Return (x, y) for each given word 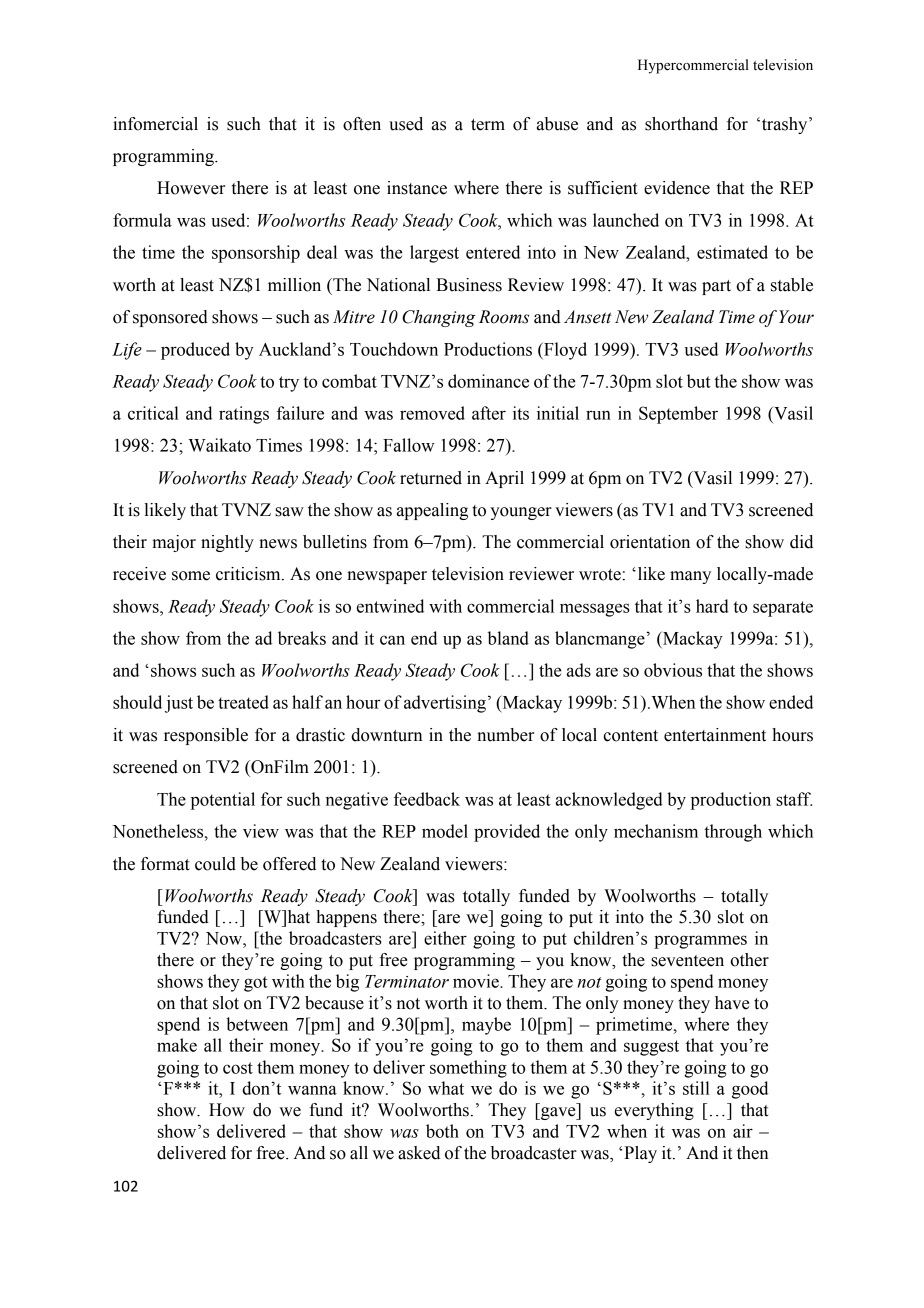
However (191, 188)
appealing (432, 511)
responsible (206, 736)
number (505, 735)
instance (417, 188)
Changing (439, 318)
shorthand (681, 124)
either (445, 938)
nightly (227, 543)
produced (195, 351)
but (699, 381)
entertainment (715, 735)
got (256, 984)
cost (238, 1068)
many (690, 577)
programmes (700, 942)
